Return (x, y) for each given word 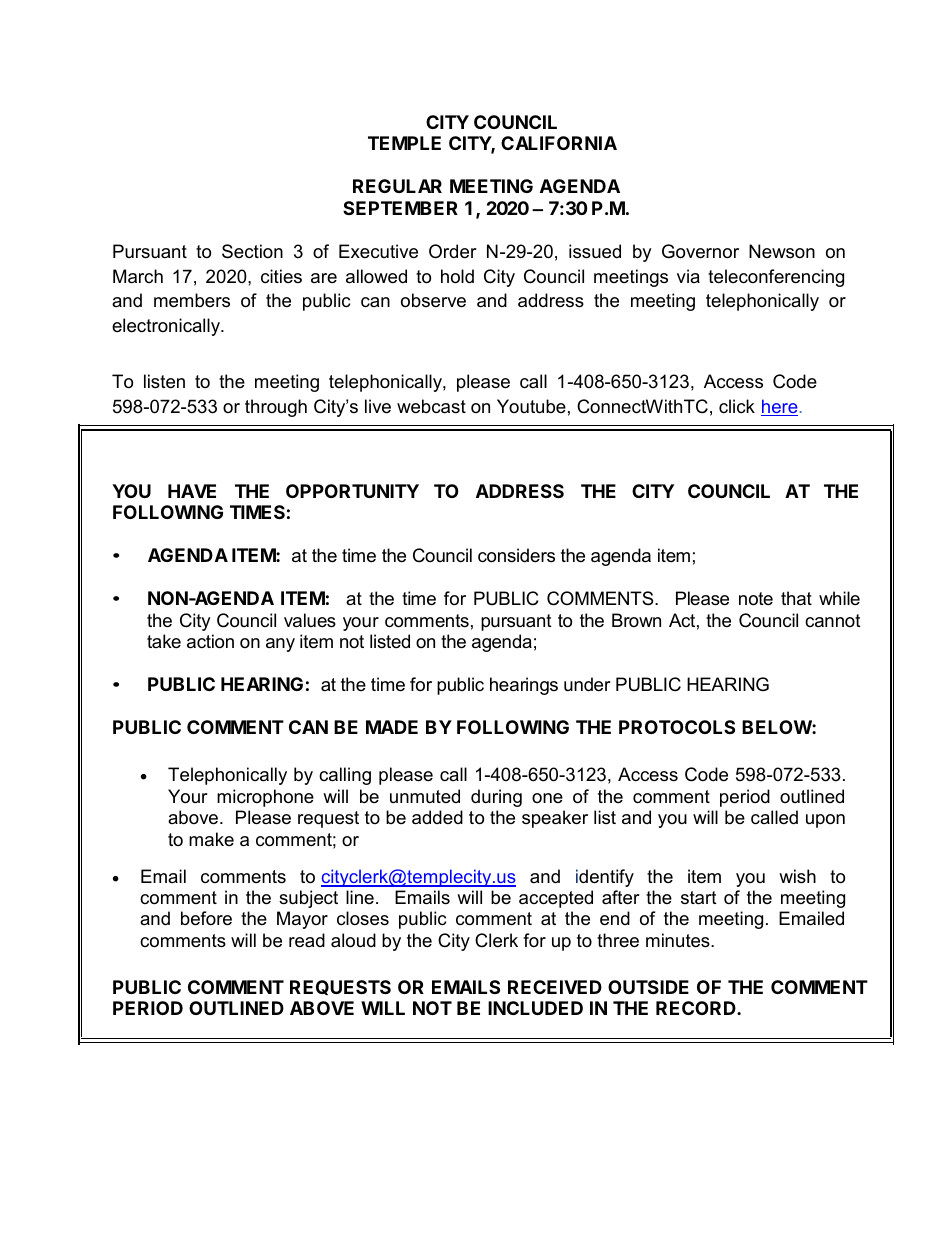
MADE (392, 727)
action (210, 641)
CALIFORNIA (559, 143)
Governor (700, 251)
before (206, 918)
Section (252, 251)
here (779, 407)
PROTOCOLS (677, 727)
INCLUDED (535, 1008)
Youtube (531, 406)
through (276, 408)
